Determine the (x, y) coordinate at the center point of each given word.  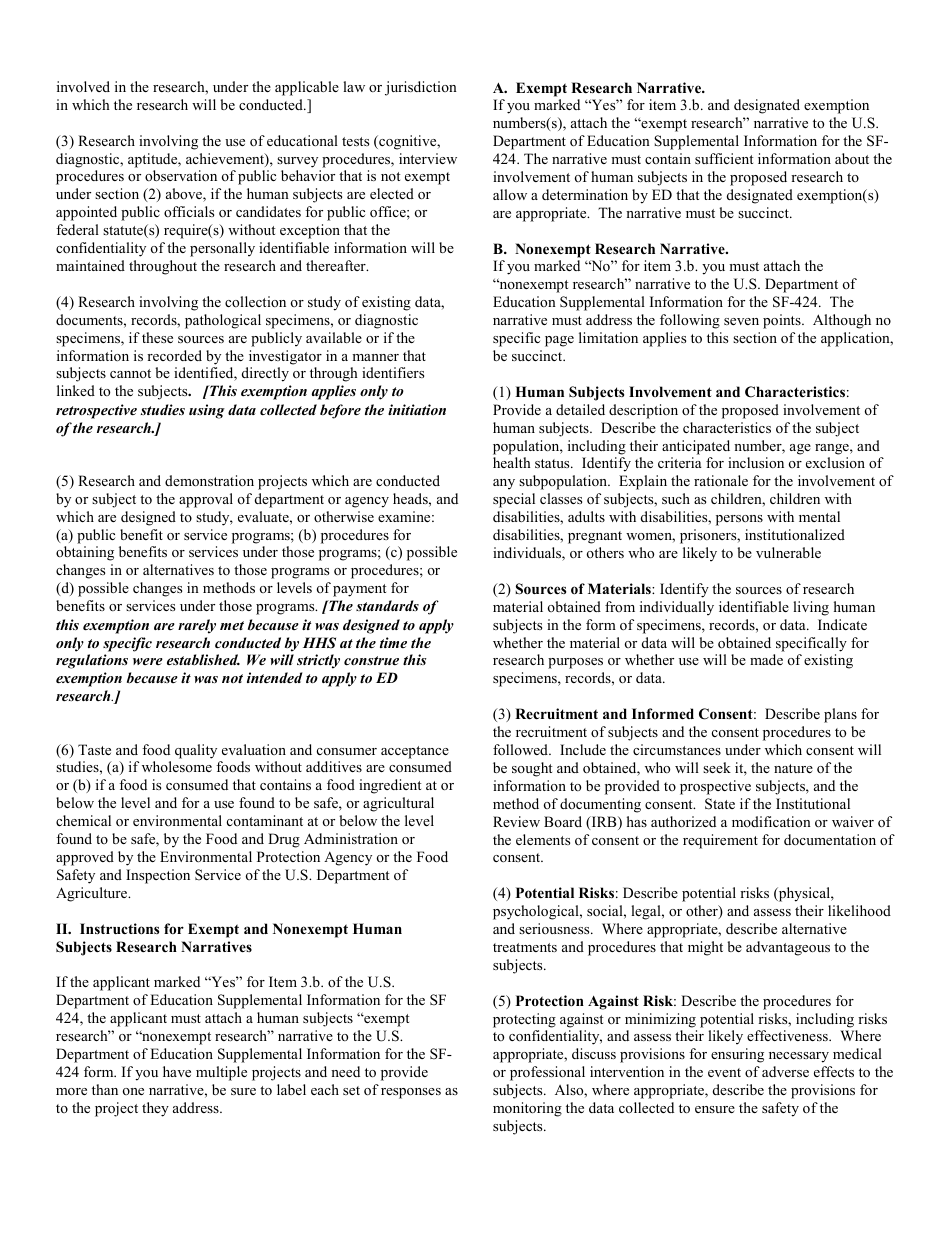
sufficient (724, 158)
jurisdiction (421, 88)
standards (387, 605)
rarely (197, 626)
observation (181, 175)
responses (411, 1093)
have (177, 1071)
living (811, 608)
